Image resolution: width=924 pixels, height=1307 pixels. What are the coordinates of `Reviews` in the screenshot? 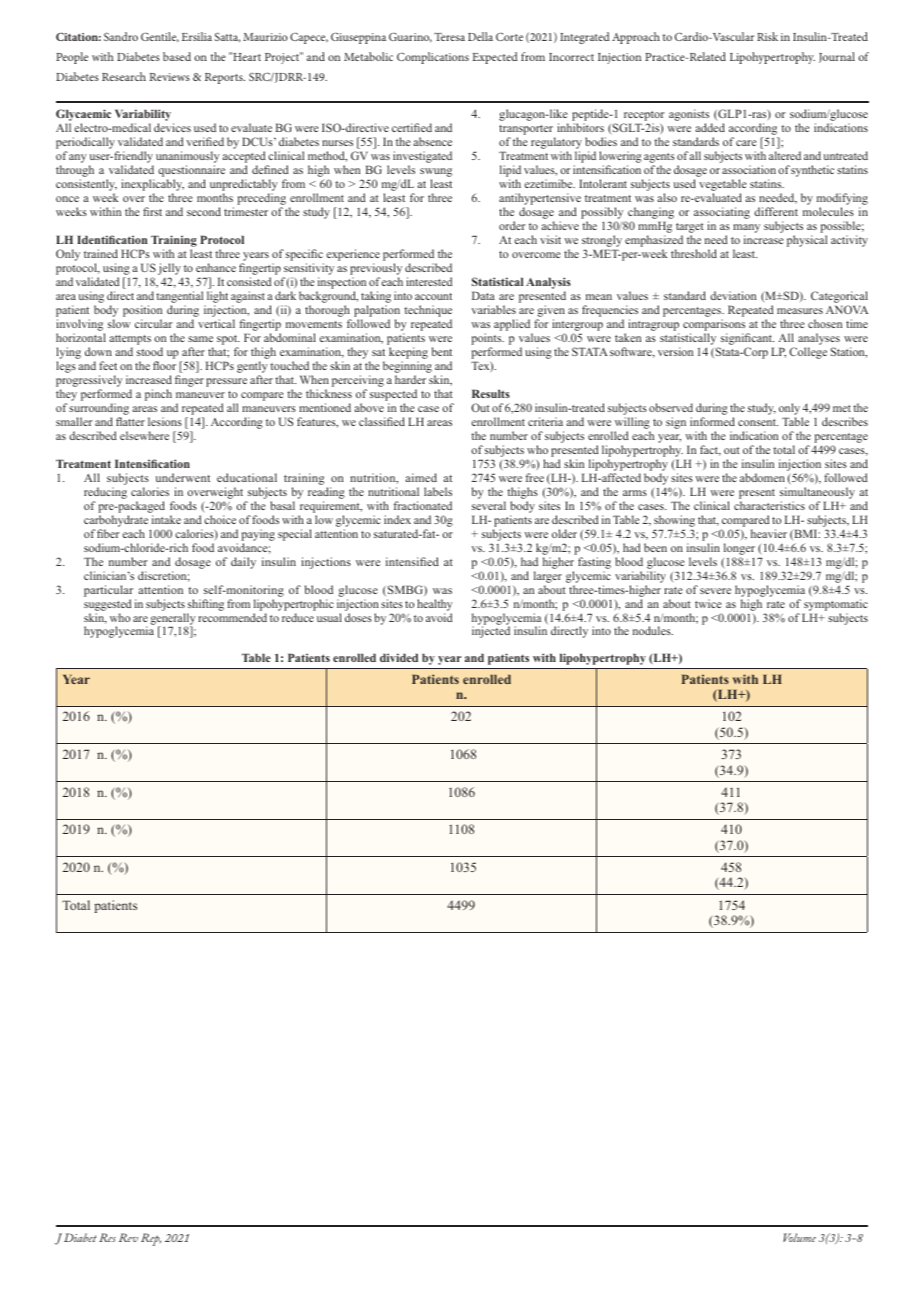 It's located at (170, 77).
